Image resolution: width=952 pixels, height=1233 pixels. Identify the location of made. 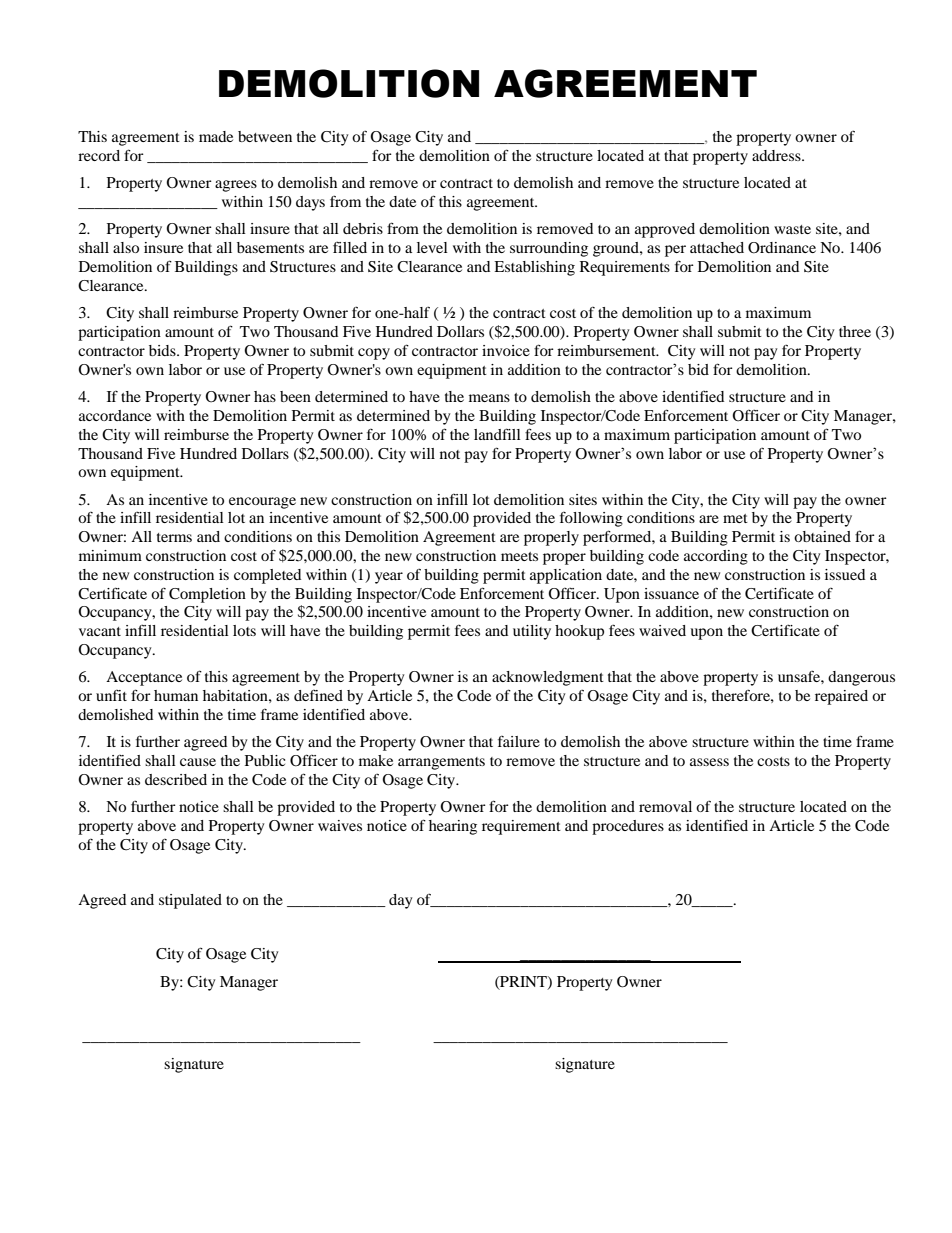
(216, 136).
